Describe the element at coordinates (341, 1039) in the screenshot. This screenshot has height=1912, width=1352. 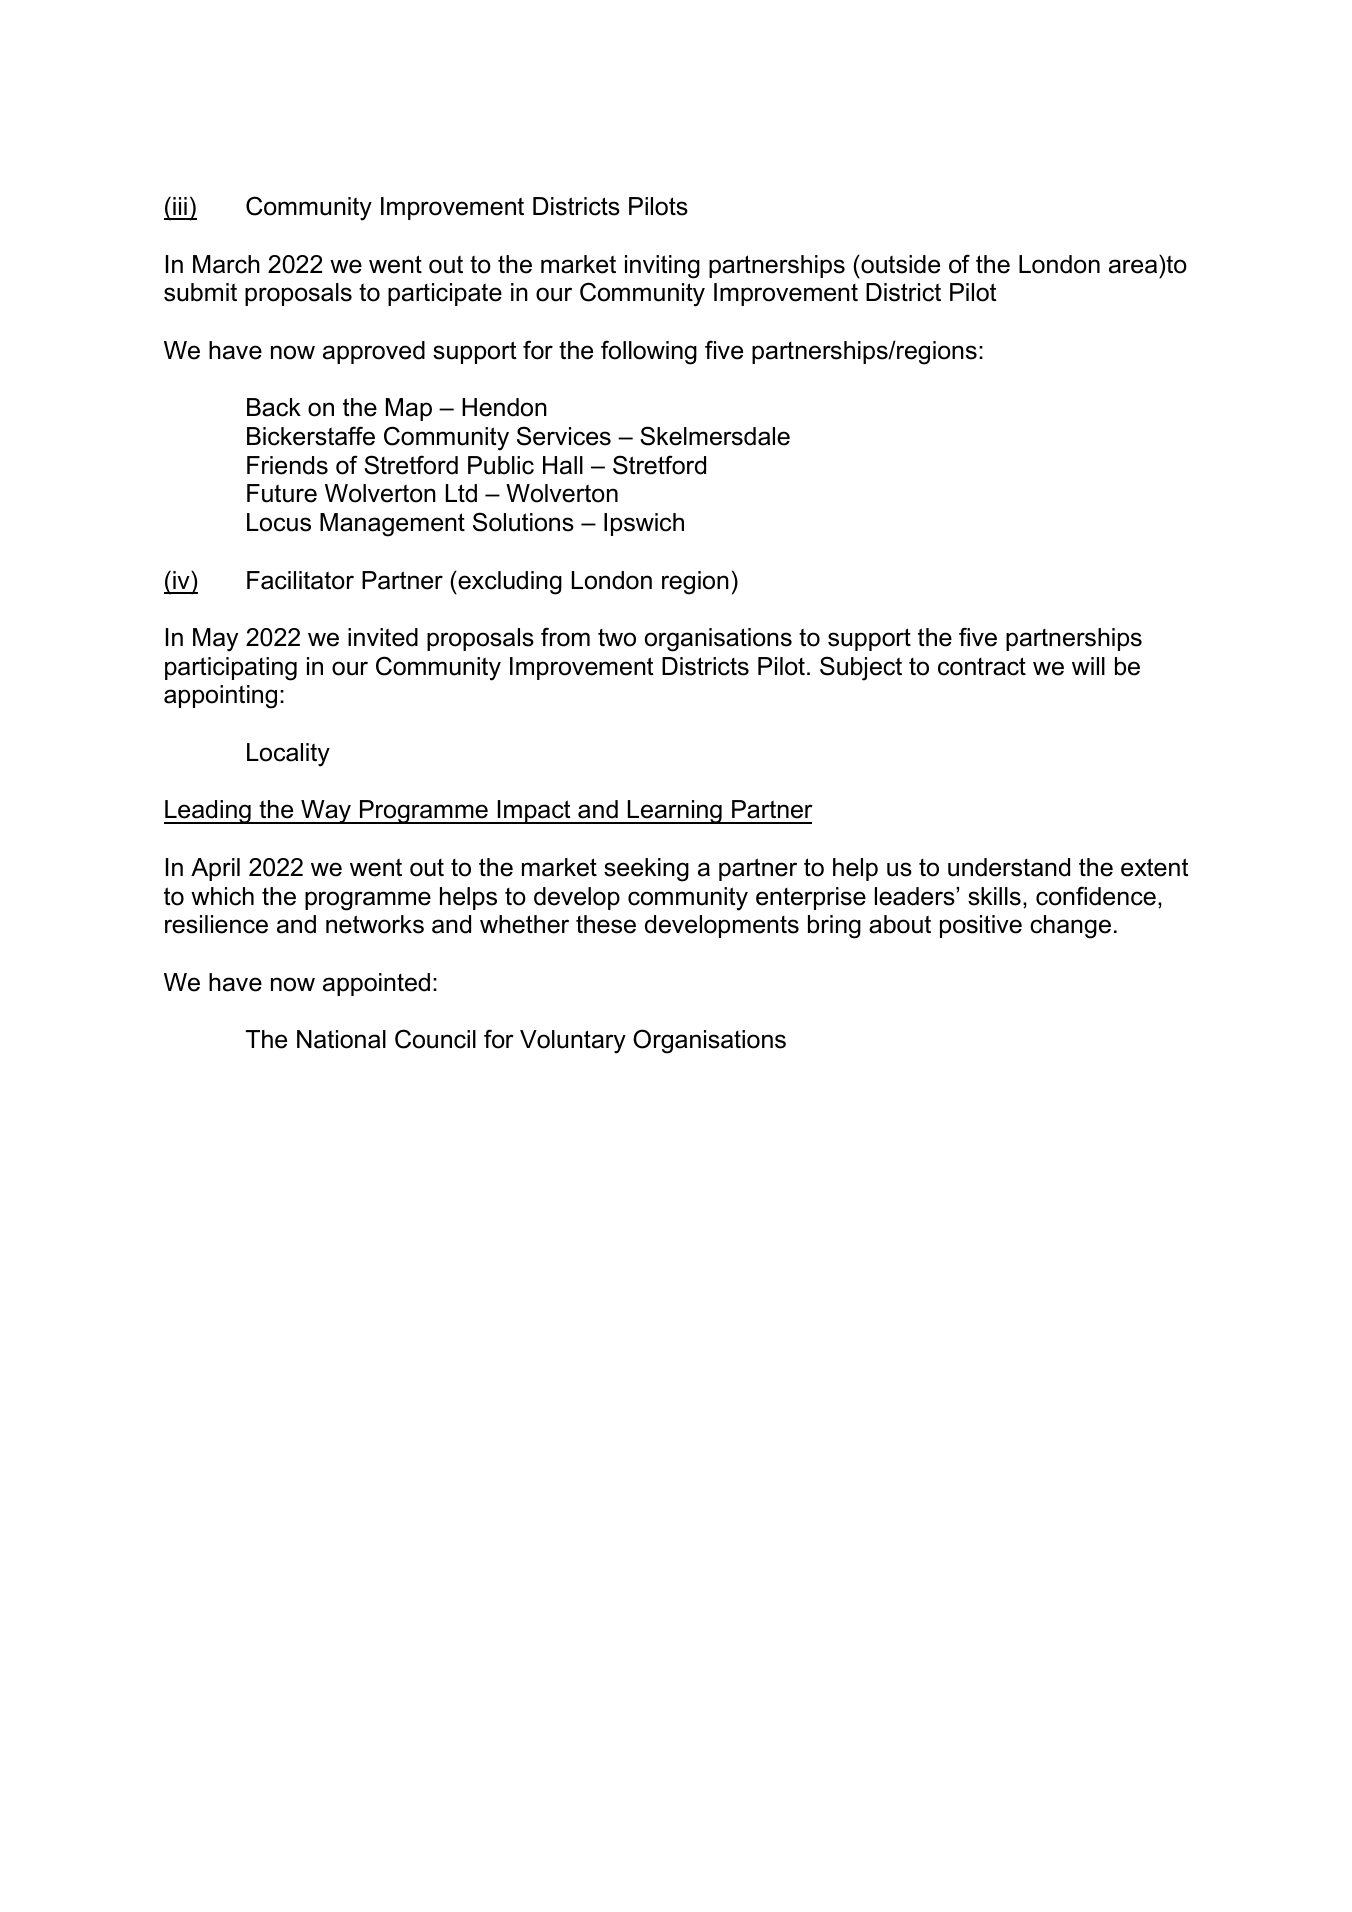
I see `National` at that location.
